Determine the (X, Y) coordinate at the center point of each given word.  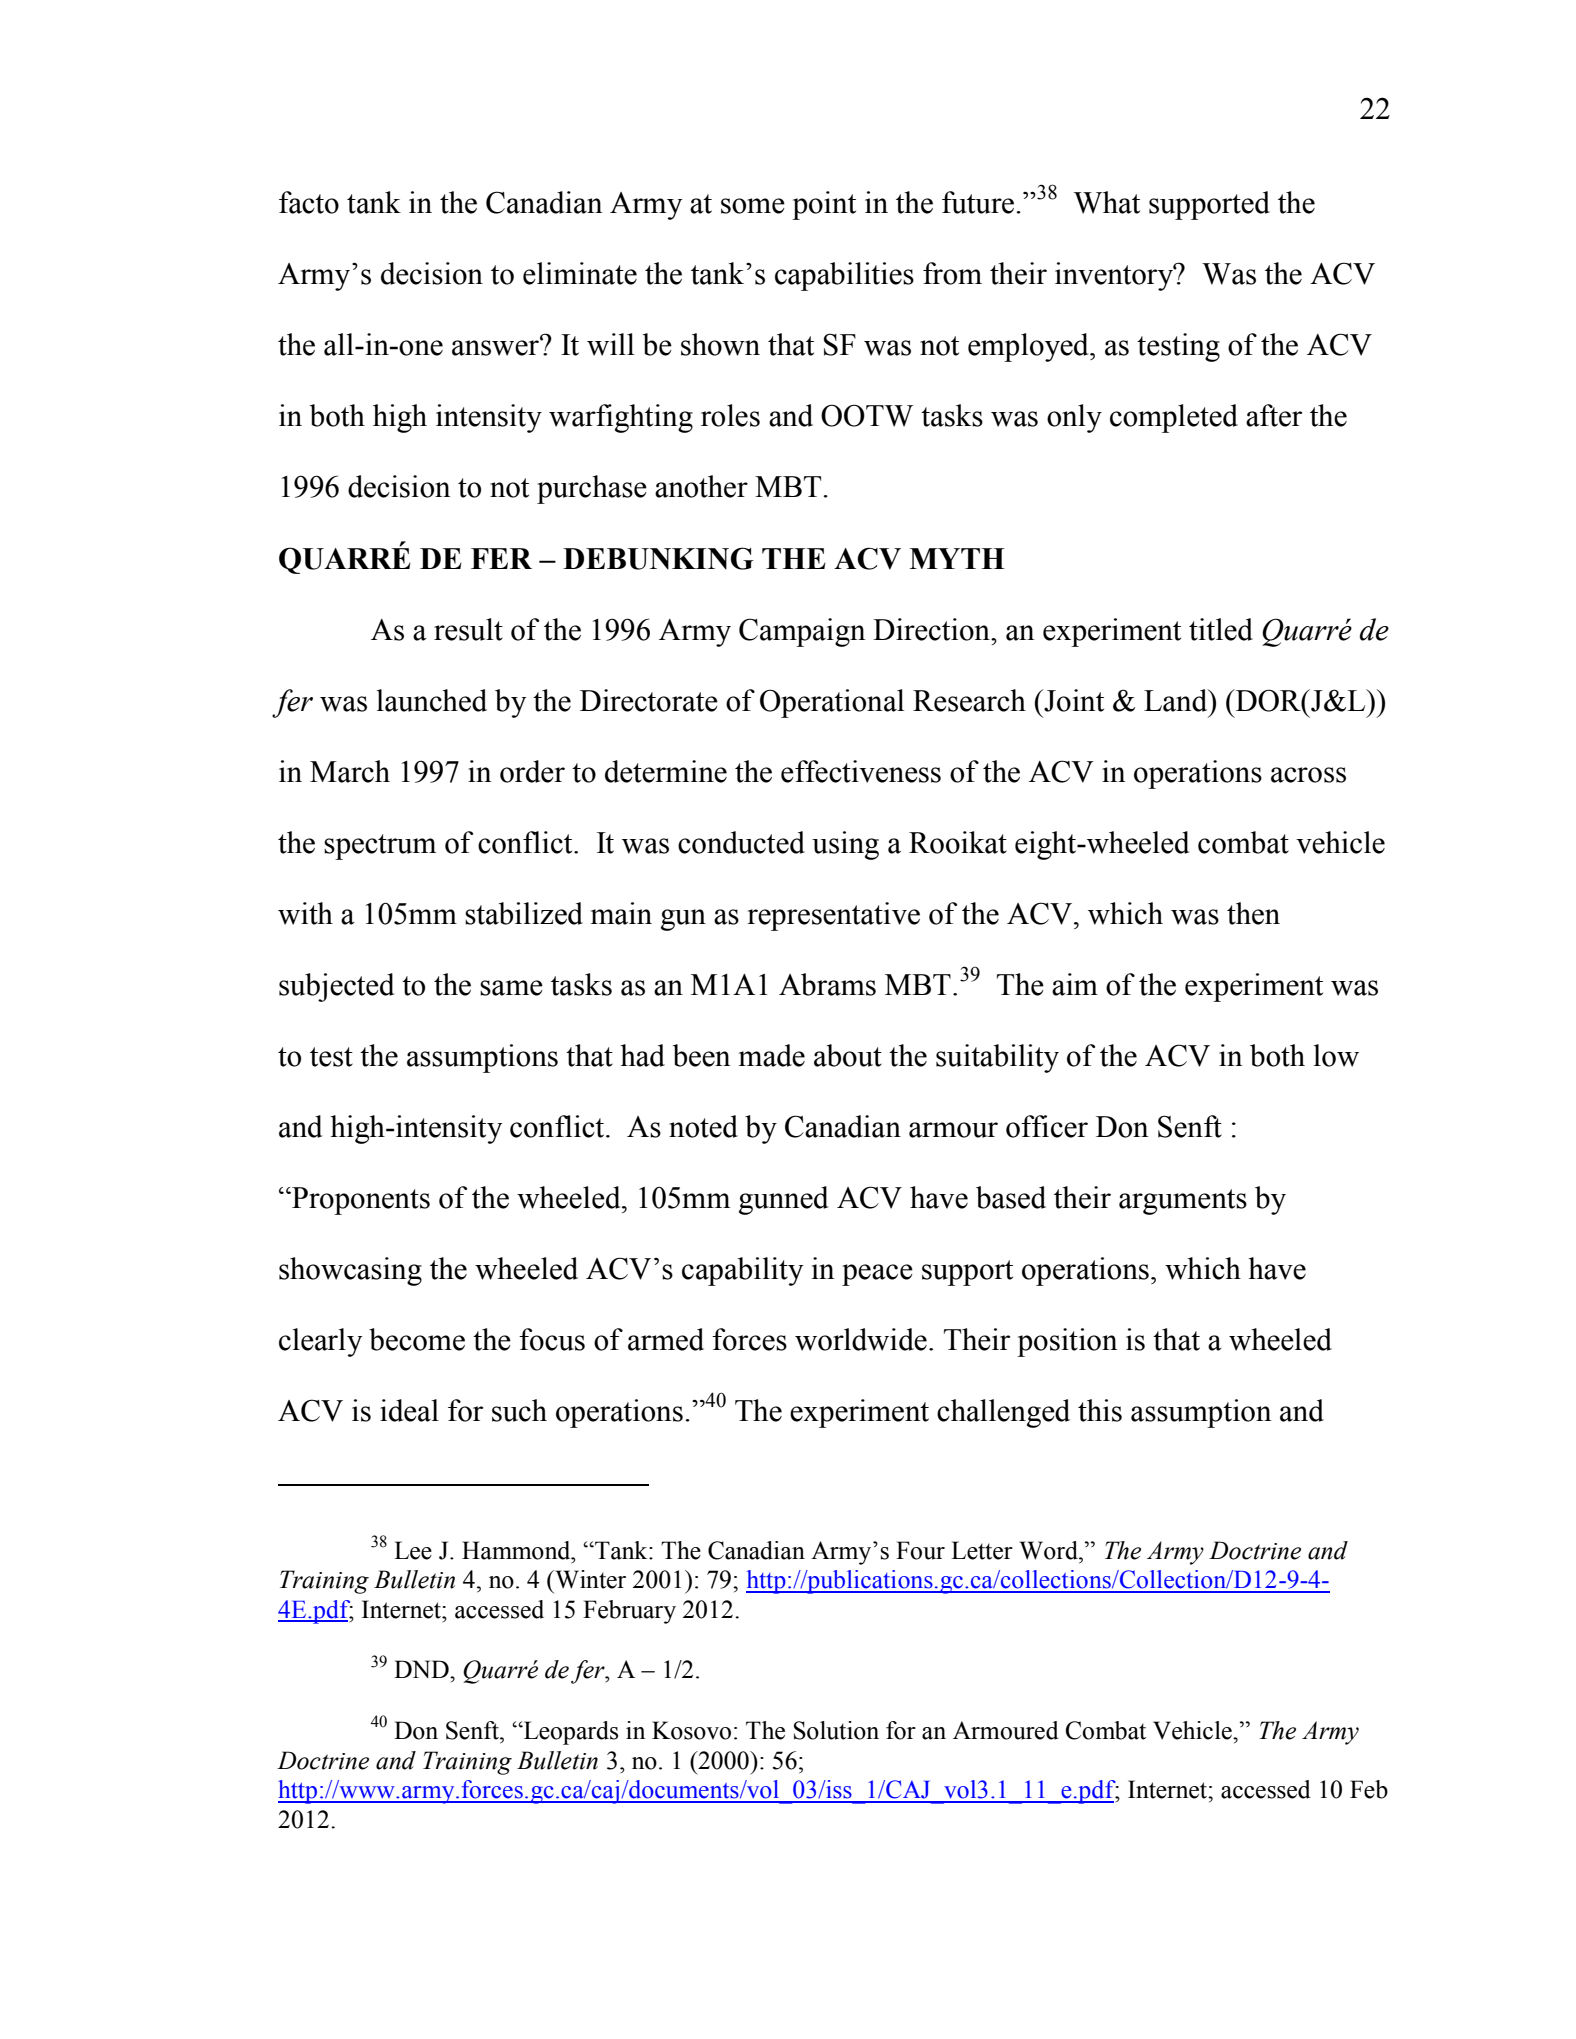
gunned (783, 1200)
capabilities (844, 276)
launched (432, 700)
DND (422, 1669)
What (1107, 202)
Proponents (360, 1201)
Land (1177, 700)
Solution (836, 1730)
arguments (1183, 1202)
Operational (832, 703)
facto (309, 202)
